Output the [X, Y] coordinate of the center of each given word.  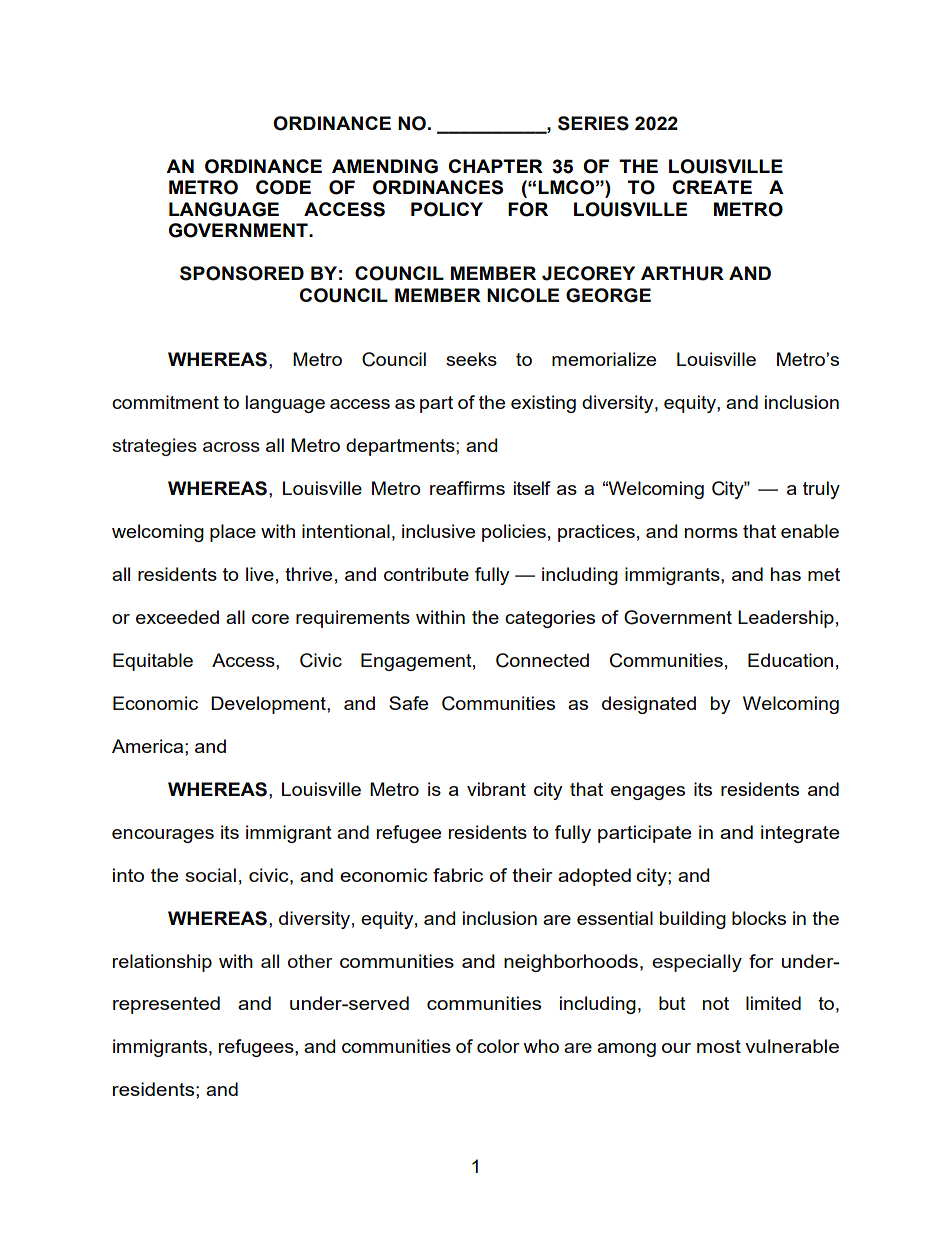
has [786, 574]
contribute [426, 574]
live [260, 574]
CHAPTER [496, 166]
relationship [162, 963]
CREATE [712, 187]
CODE [283, 187]
